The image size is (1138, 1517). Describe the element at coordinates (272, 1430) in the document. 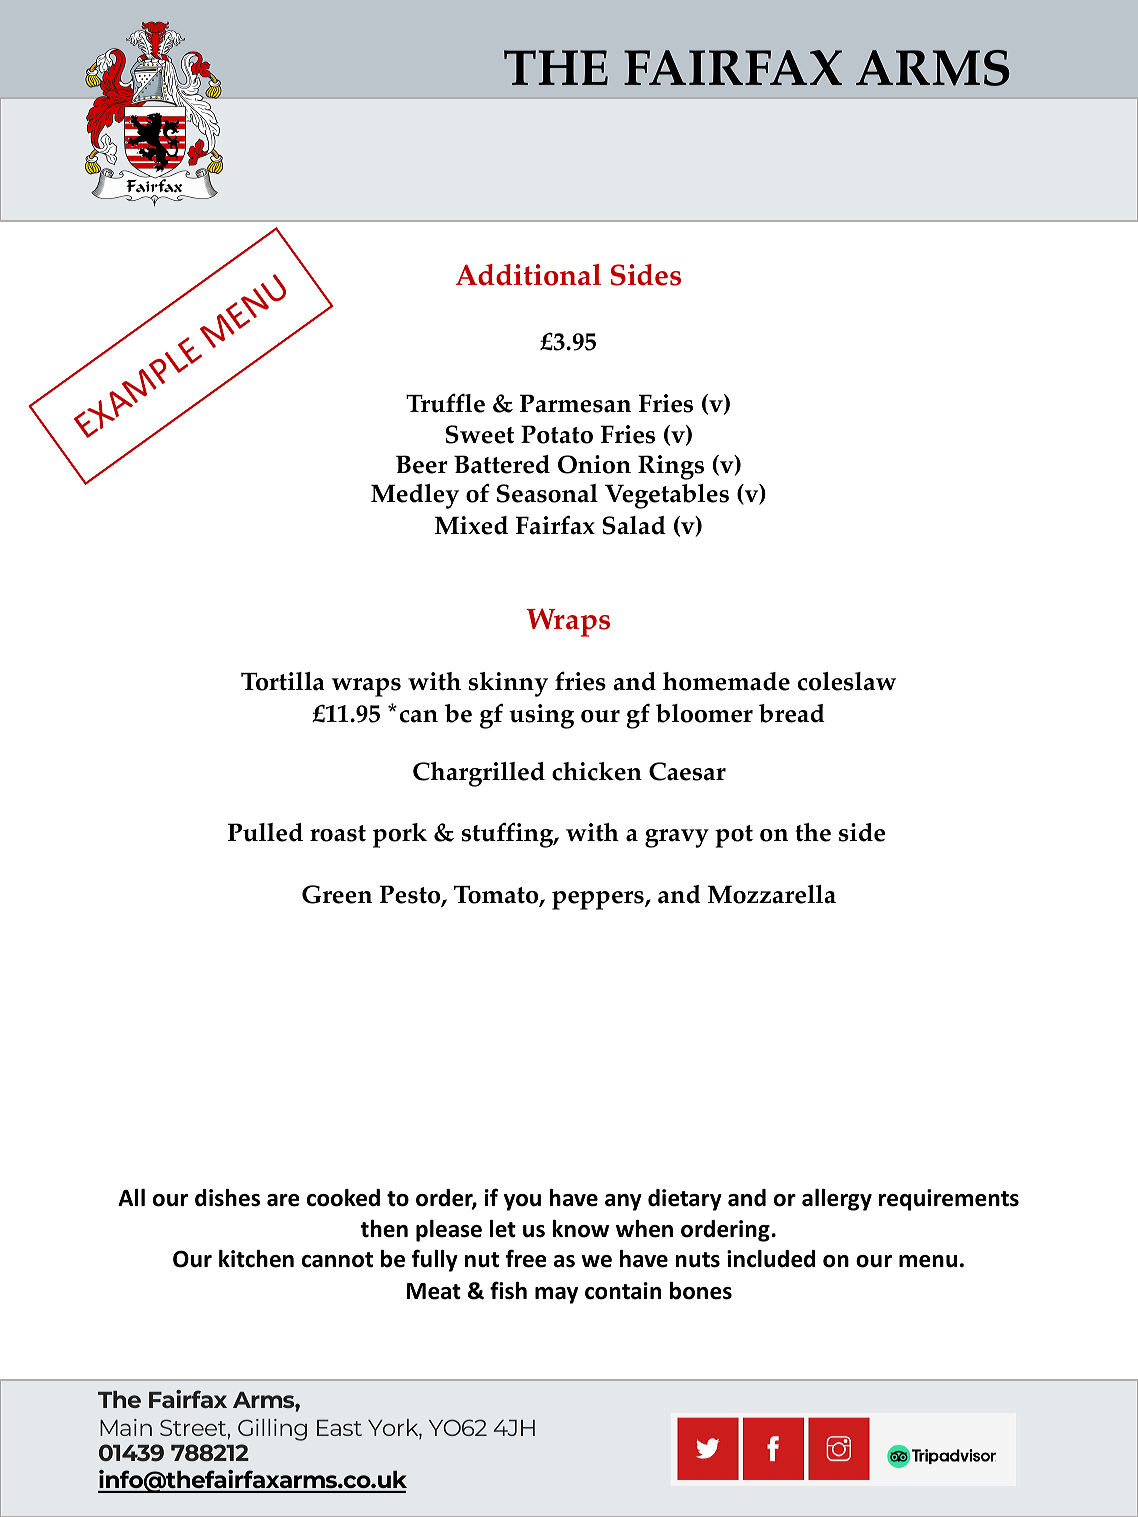

I see `Gilling` at that location.
